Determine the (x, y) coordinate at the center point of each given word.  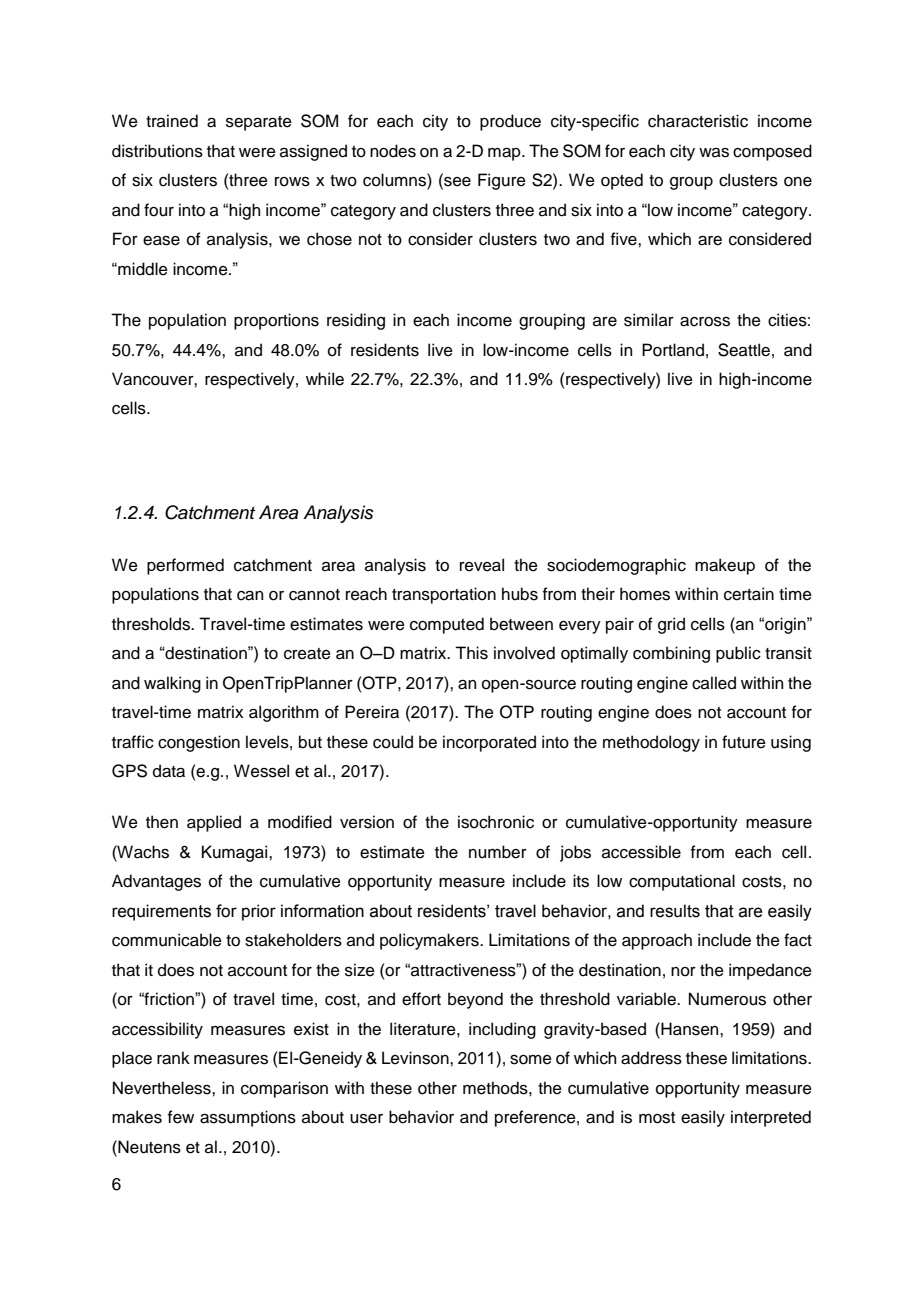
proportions (276, 321)
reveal (482, 565)
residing (356, 321)
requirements (161, 912)
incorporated (489, 743)
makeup (725, 566)
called (714, 683)
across (705, 322)
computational (682, 882)
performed (185, 566)
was (714, 153)
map (505, 154)
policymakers (430, 941)
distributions (157, 151)
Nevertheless (163, 1088)
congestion (199, 743)
